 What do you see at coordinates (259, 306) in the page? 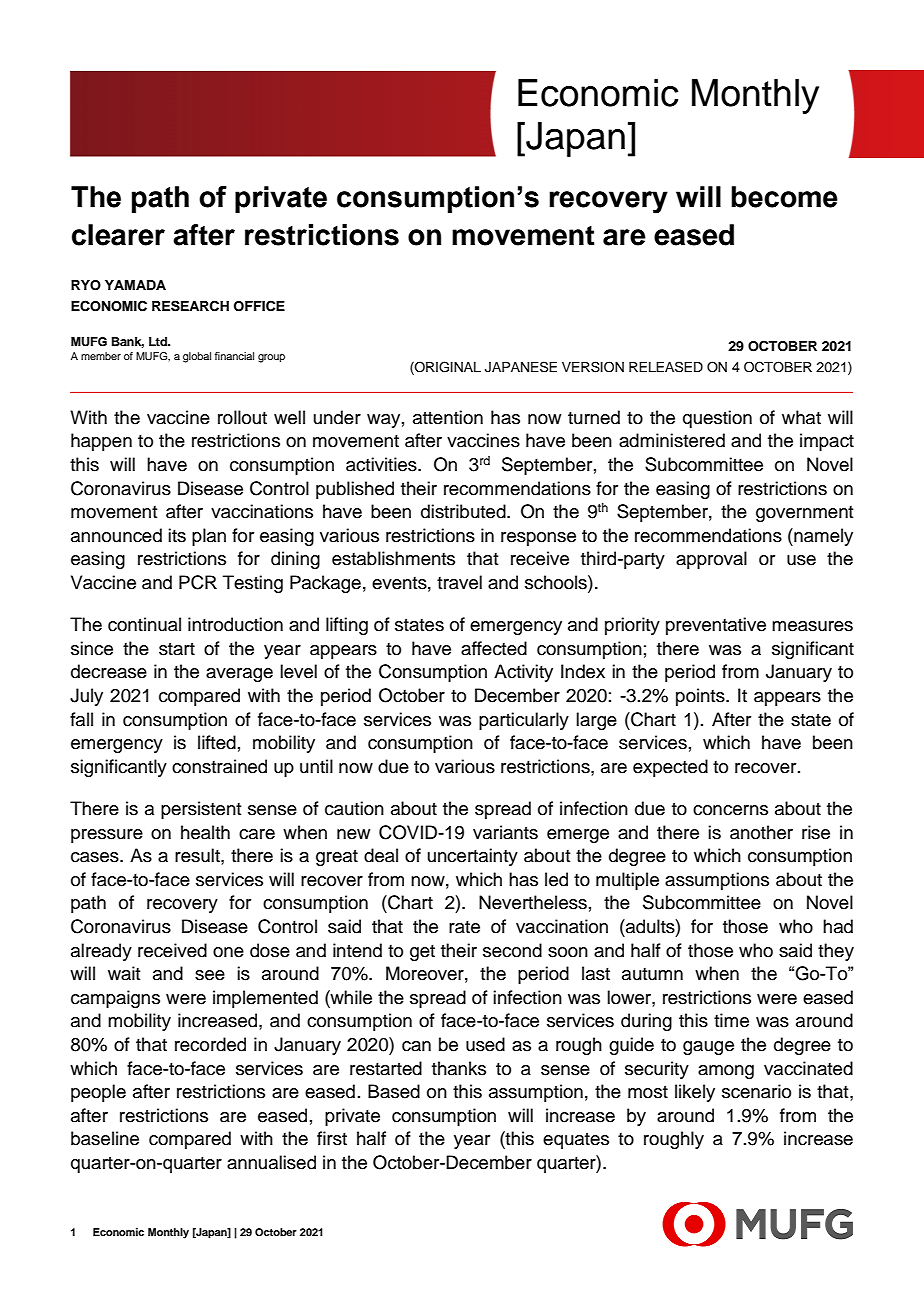
I see `OFFICE` at bounding box center [259, 306].
